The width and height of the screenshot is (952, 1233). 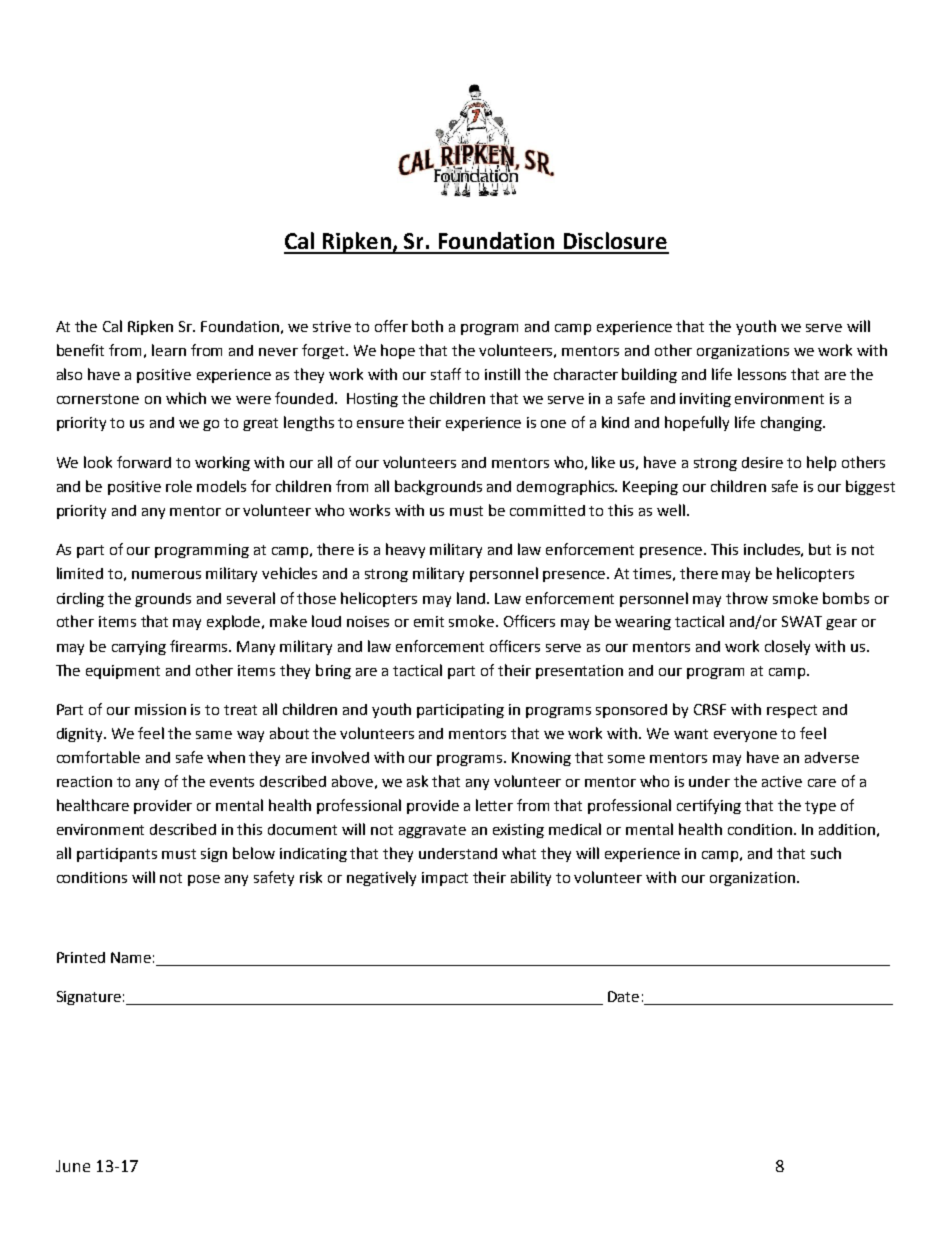 What do you see at coordinates (531, 878) in the screenshot?
I see `ability` at bounding box center [531, 878].
